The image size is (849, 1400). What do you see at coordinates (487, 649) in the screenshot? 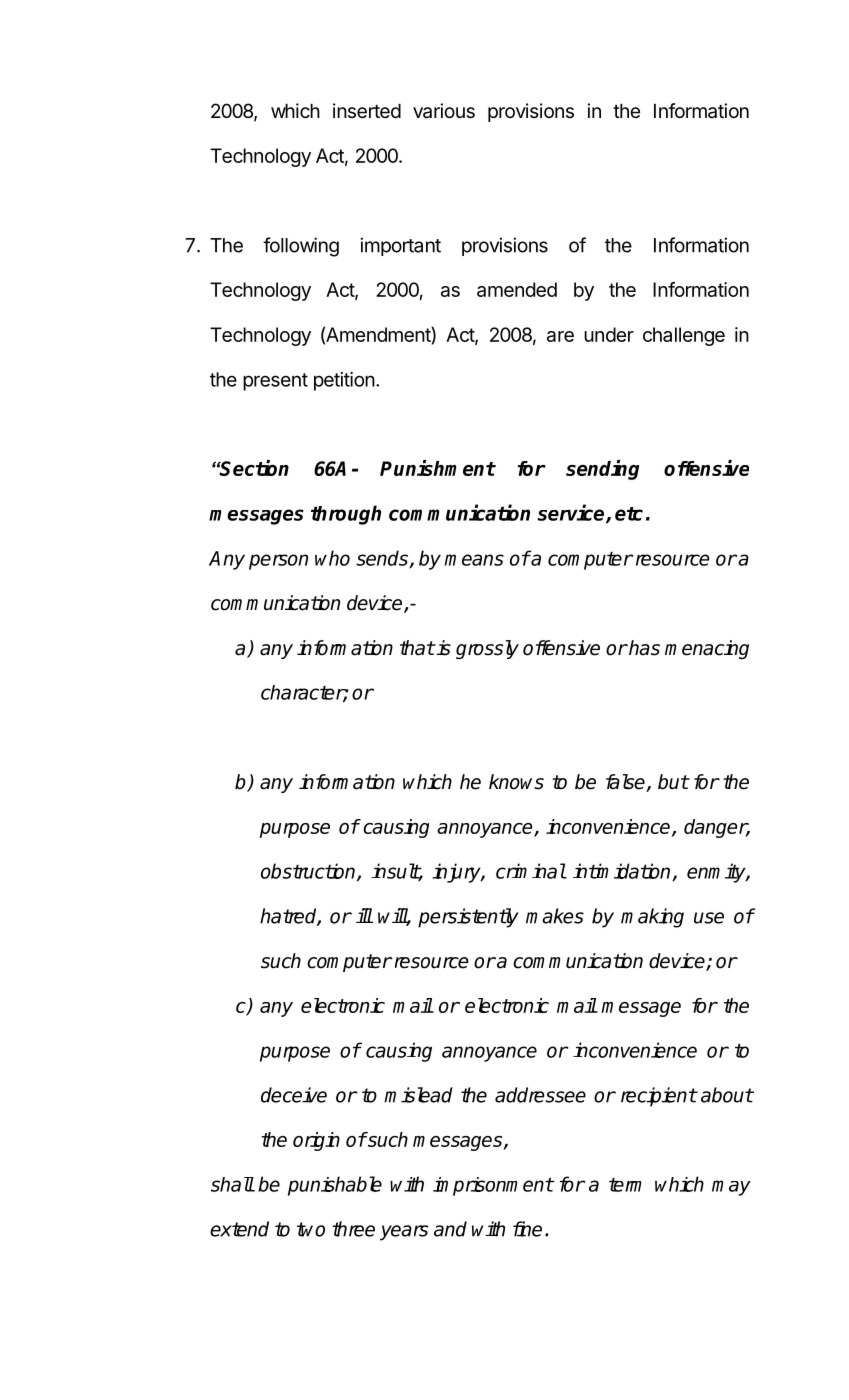
I see `grossly` at bounding box center [487, 649].
